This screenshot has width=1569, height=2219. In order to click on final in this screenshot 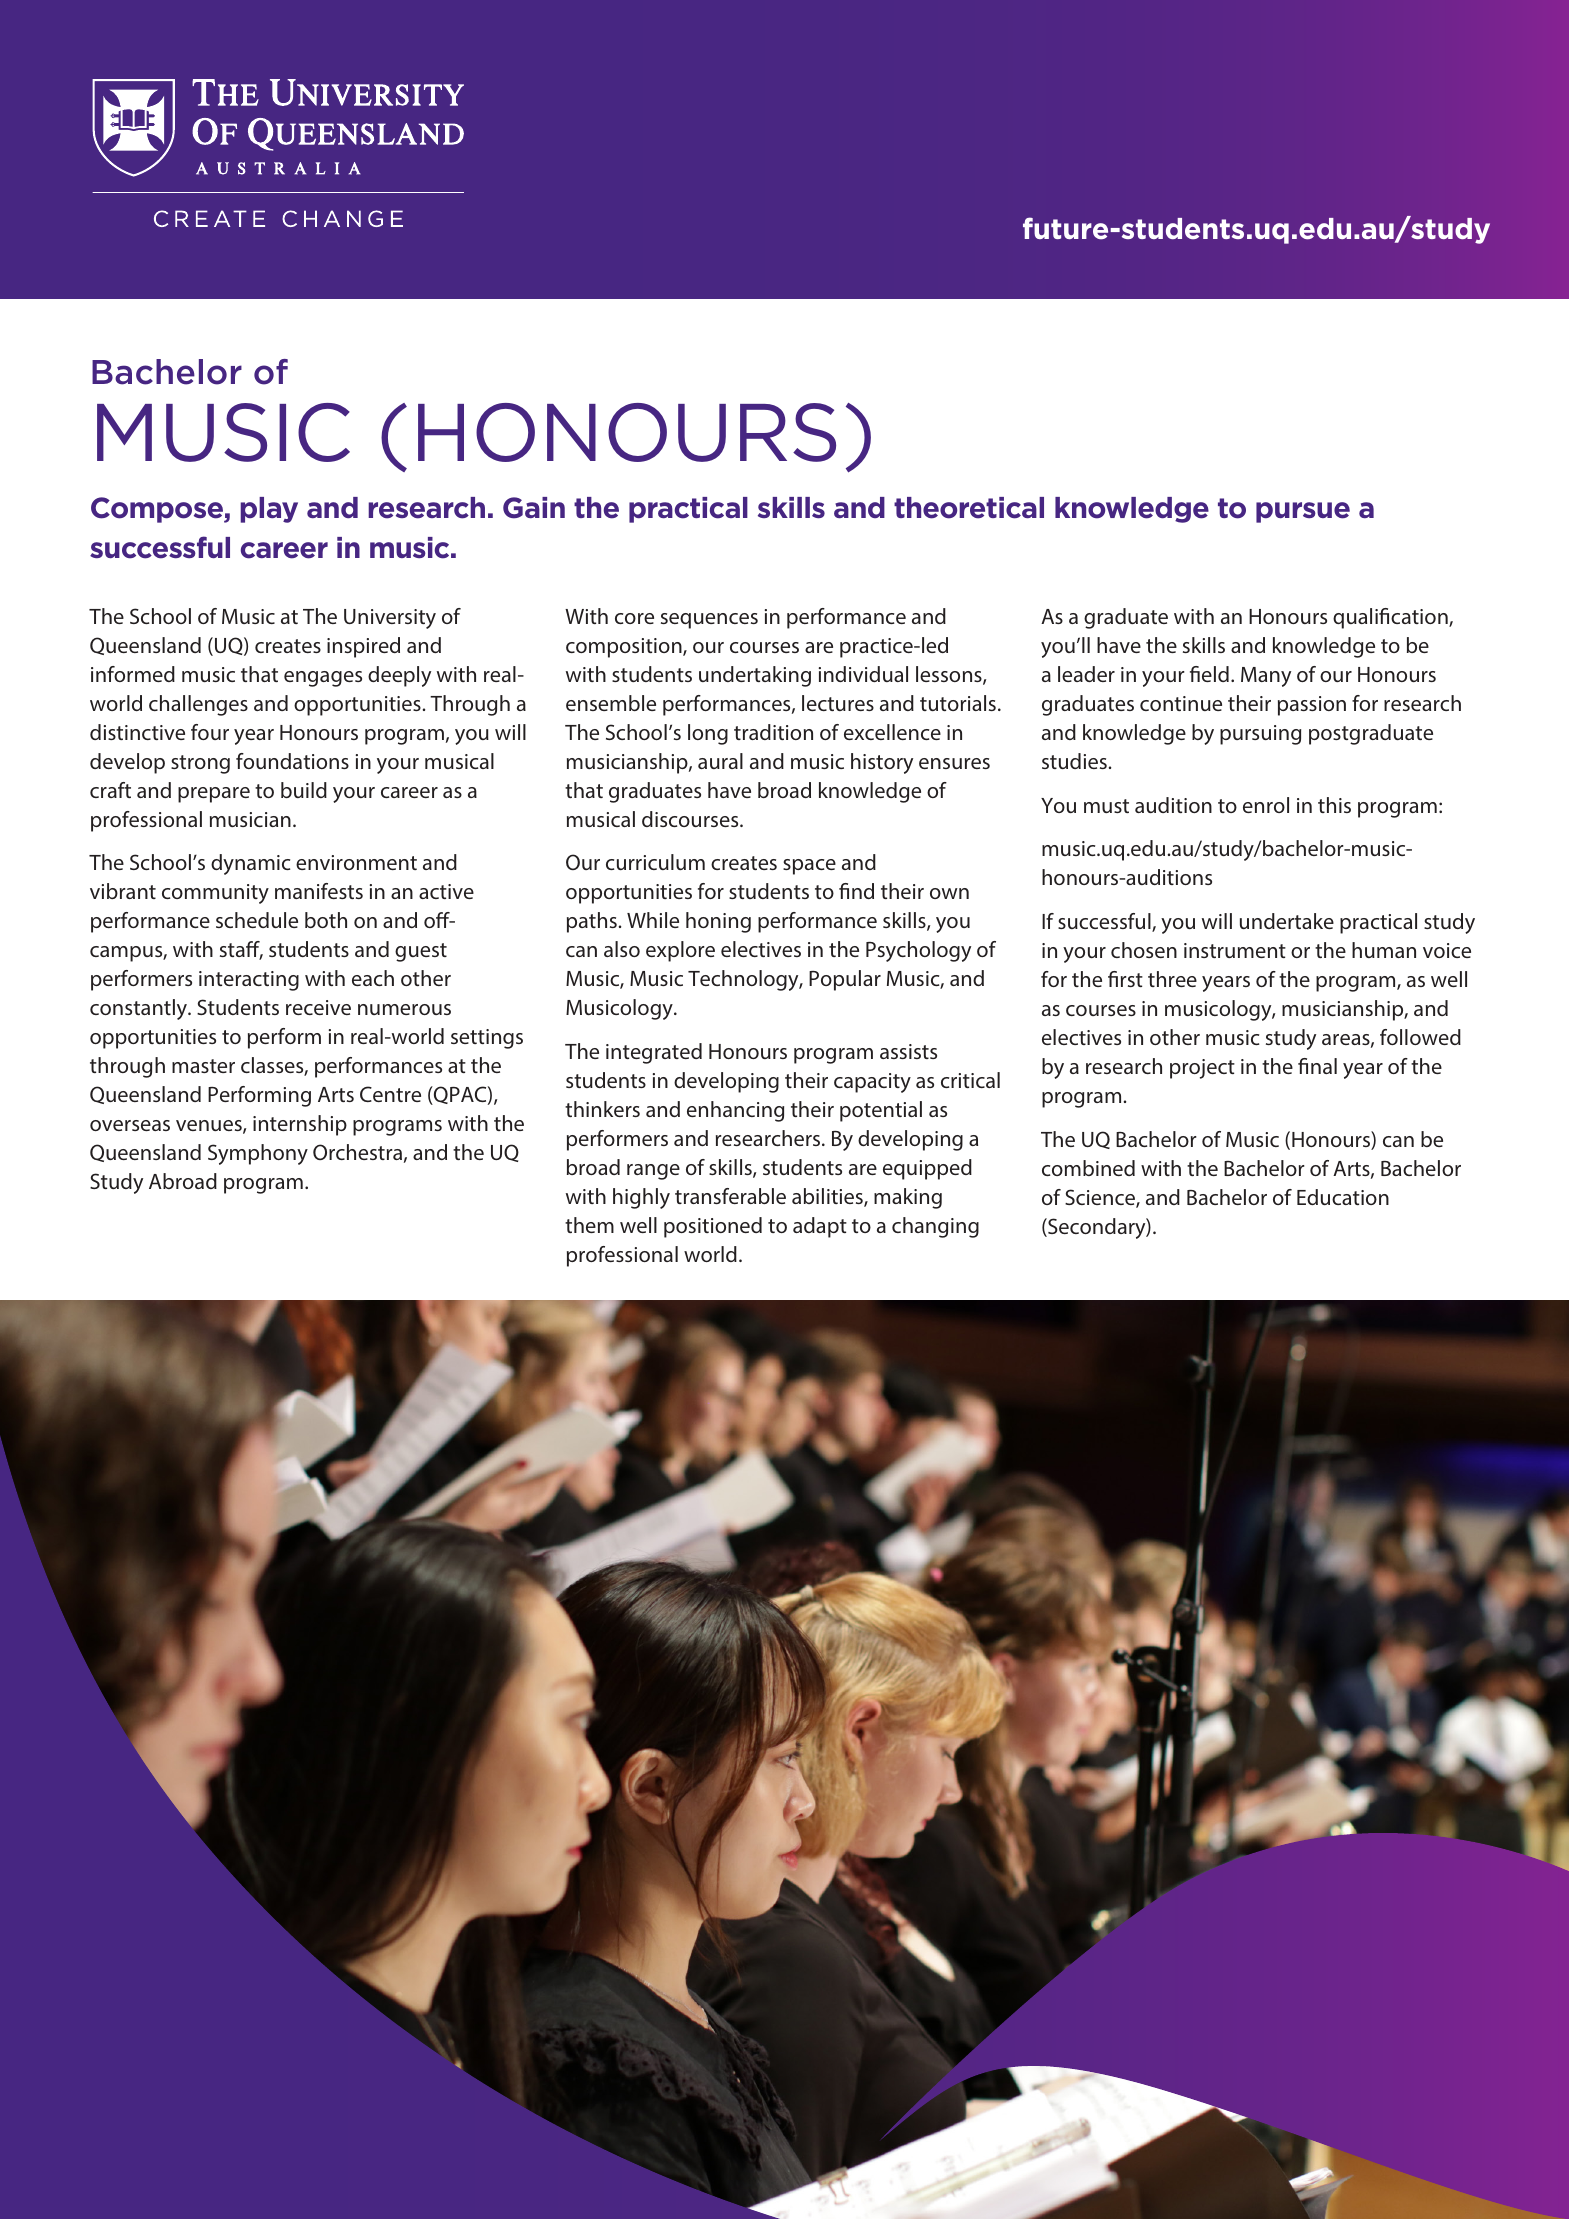, I will do `click(1317, 1066)`.
